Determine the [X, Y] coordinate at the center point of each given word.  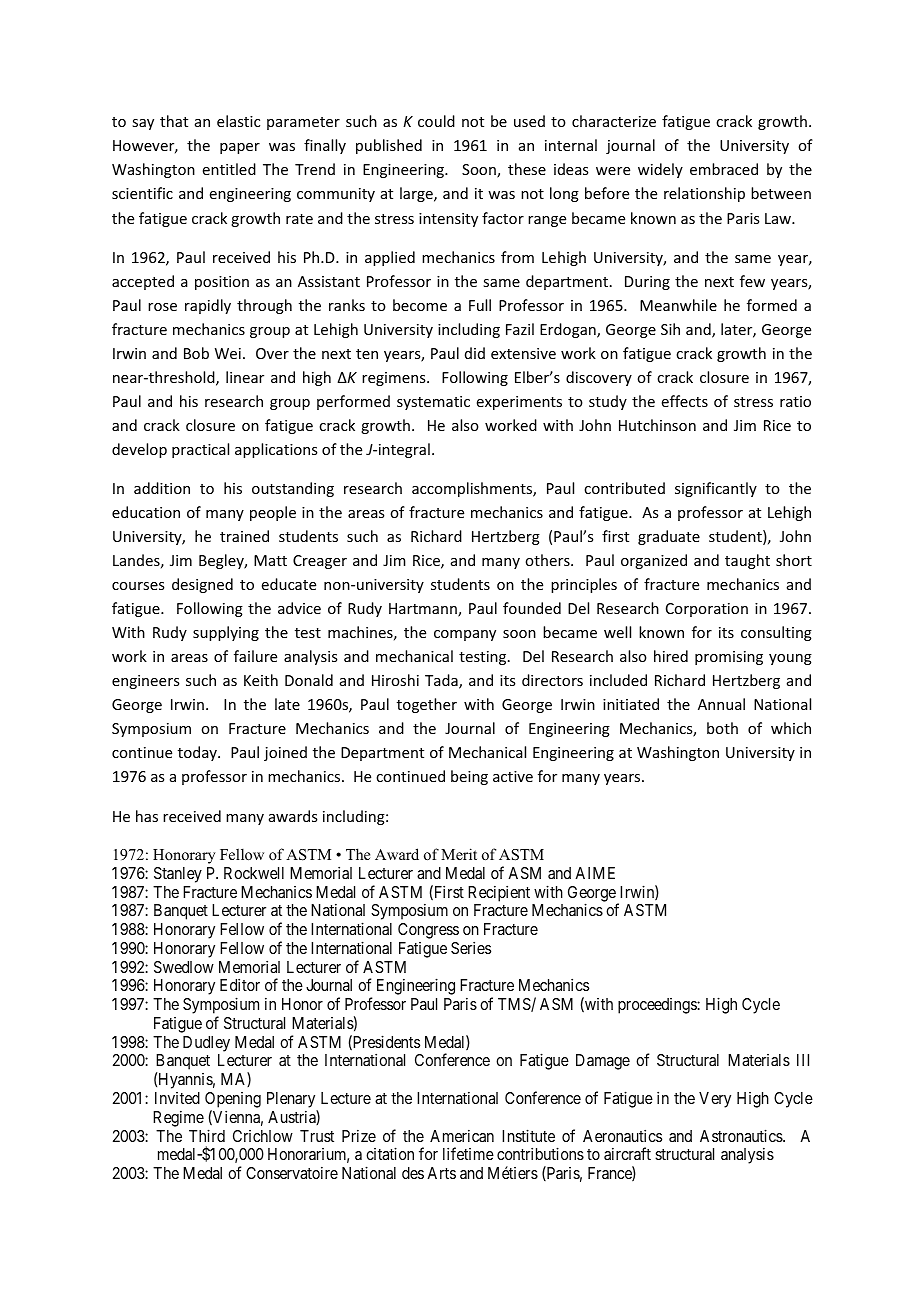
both [722, 728]
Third [207, 1135]
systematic [433, 403]
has [147, 816]
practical [200, 450]
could [436, 121]
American [462, 1135]
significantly [716, 489]
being [469, 777]
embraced [724, 169]
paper [240, 148]
